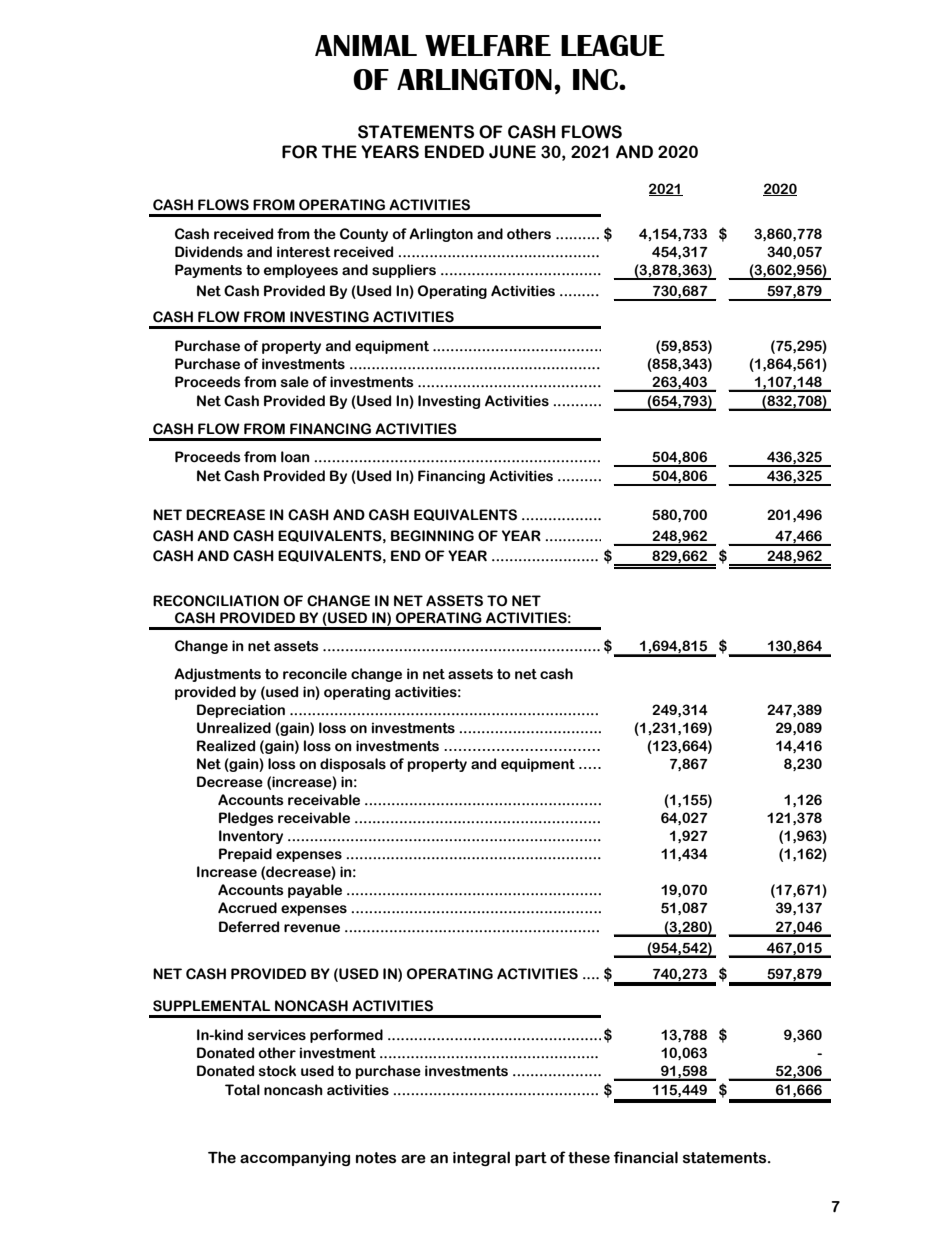 The image size is (952, 1233). What do you see at coordinates (613, 45) in the screenshot?
I see `LEAGUE` at bounding box center [613, 45].
